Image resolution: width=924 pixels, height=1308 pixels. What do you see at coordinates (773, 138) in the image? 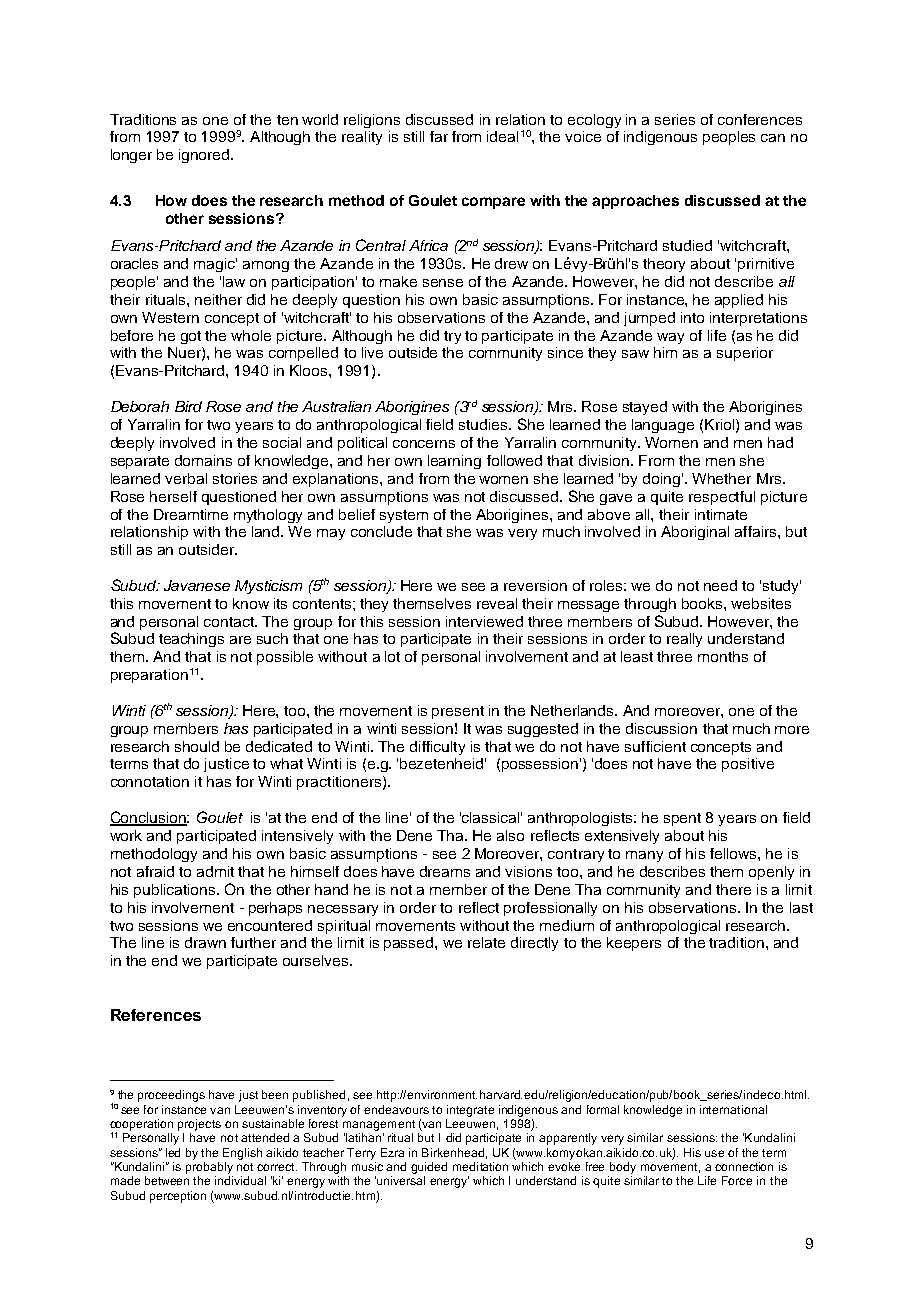
I see `can` at bounding box center [773, 138].
